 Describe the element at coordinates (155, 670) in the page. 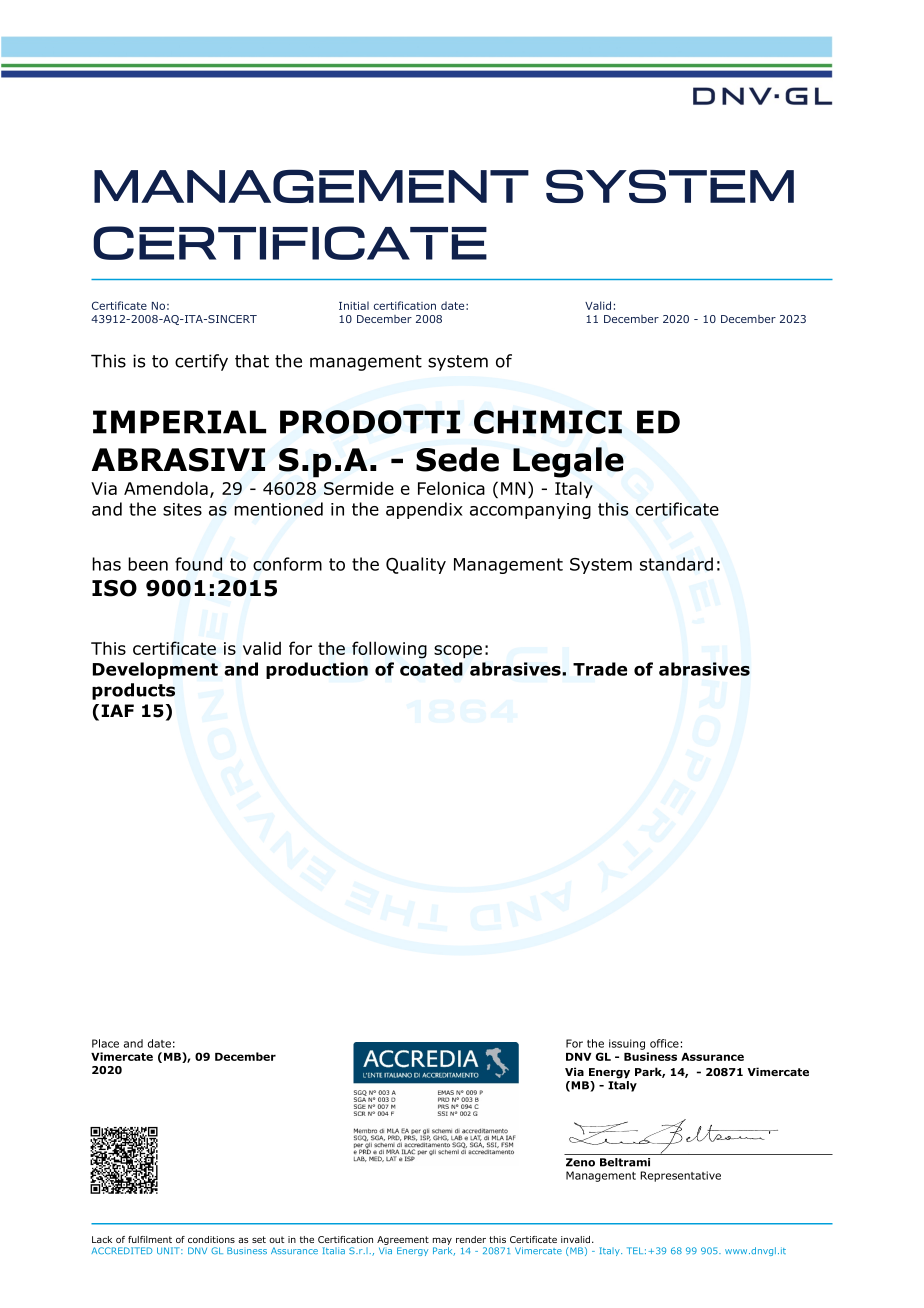

I see `Development` at that location.
